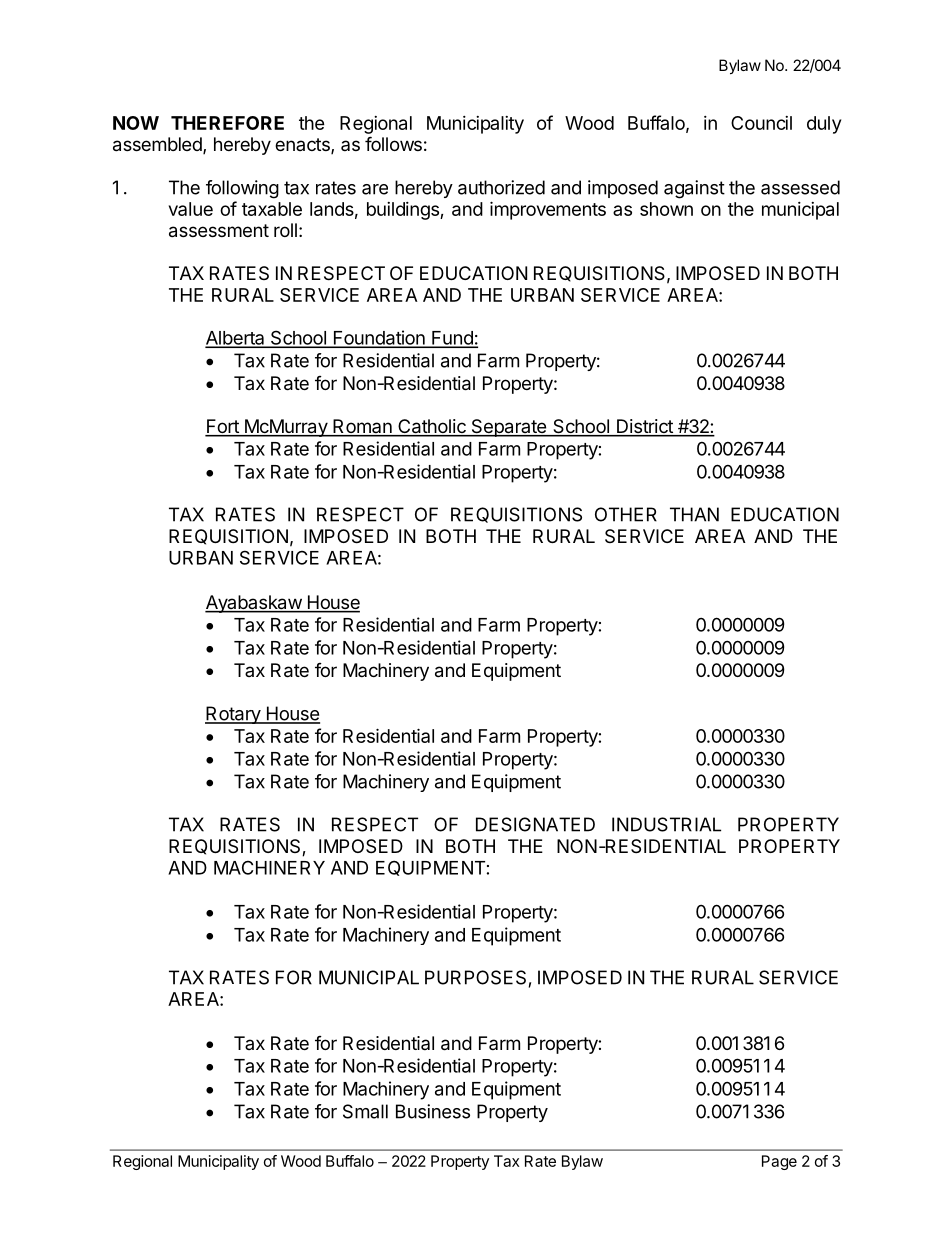 This image has width=952, height=1233. I want to click on Rotary, so click(233, 715).
